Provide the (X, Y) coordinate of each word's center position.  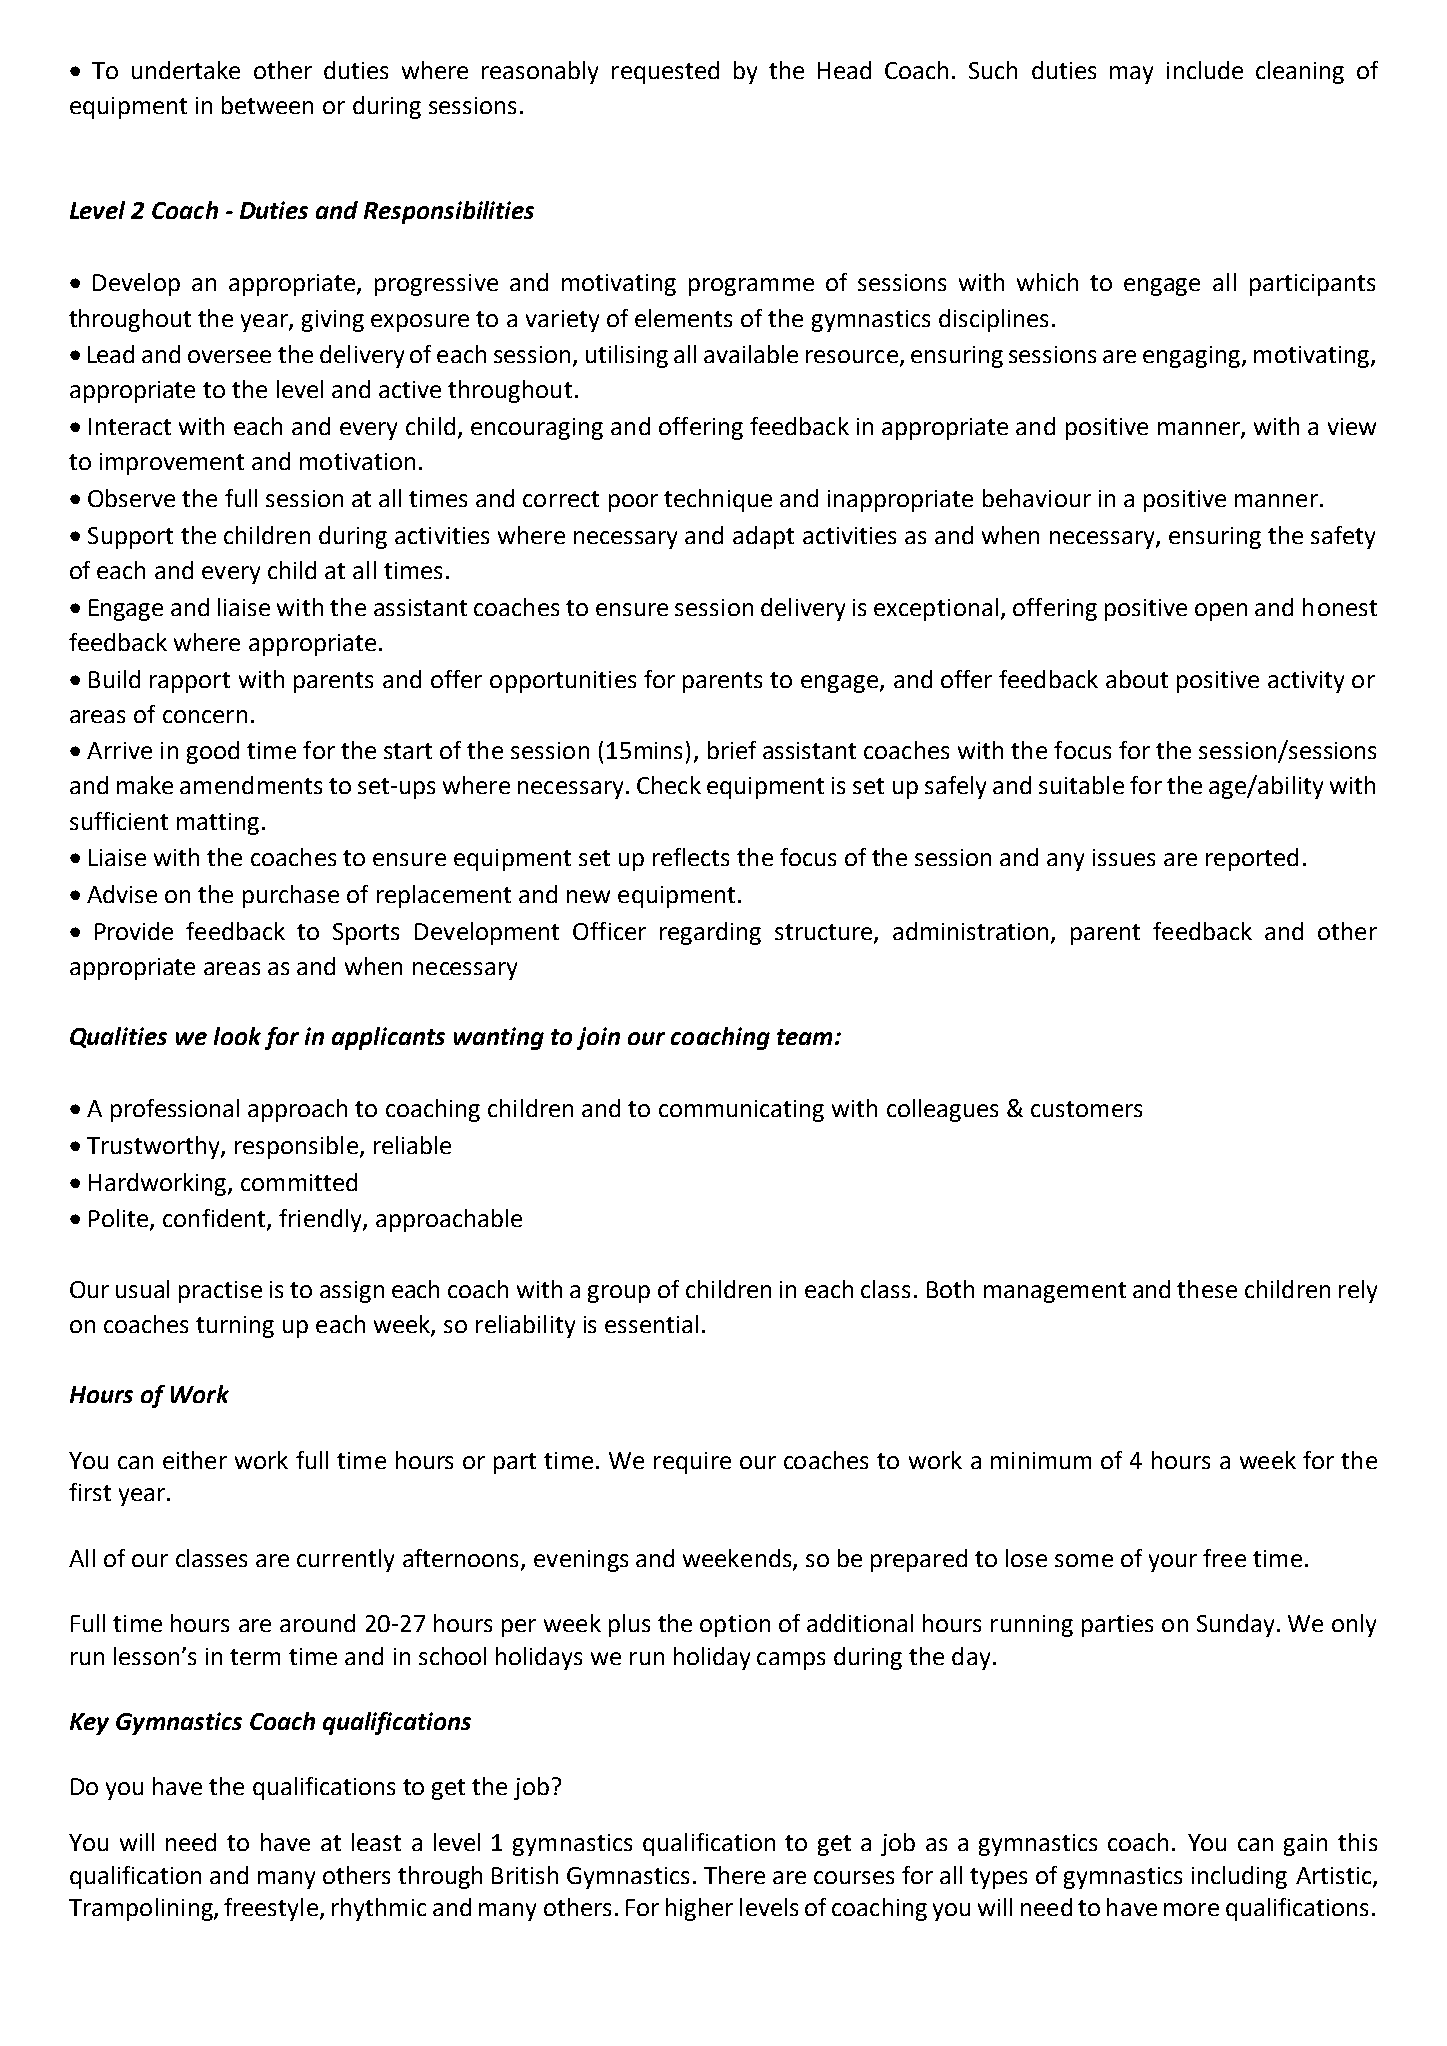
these (1207, 1289)
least (376, 1842)
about (1137, 679)
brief (732, 750)
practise (220, 1292)
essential (651, 1324)
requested (665, 72)
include (1205, 70)
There (734, 1875)
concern (205, 716)
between (267, 105)
